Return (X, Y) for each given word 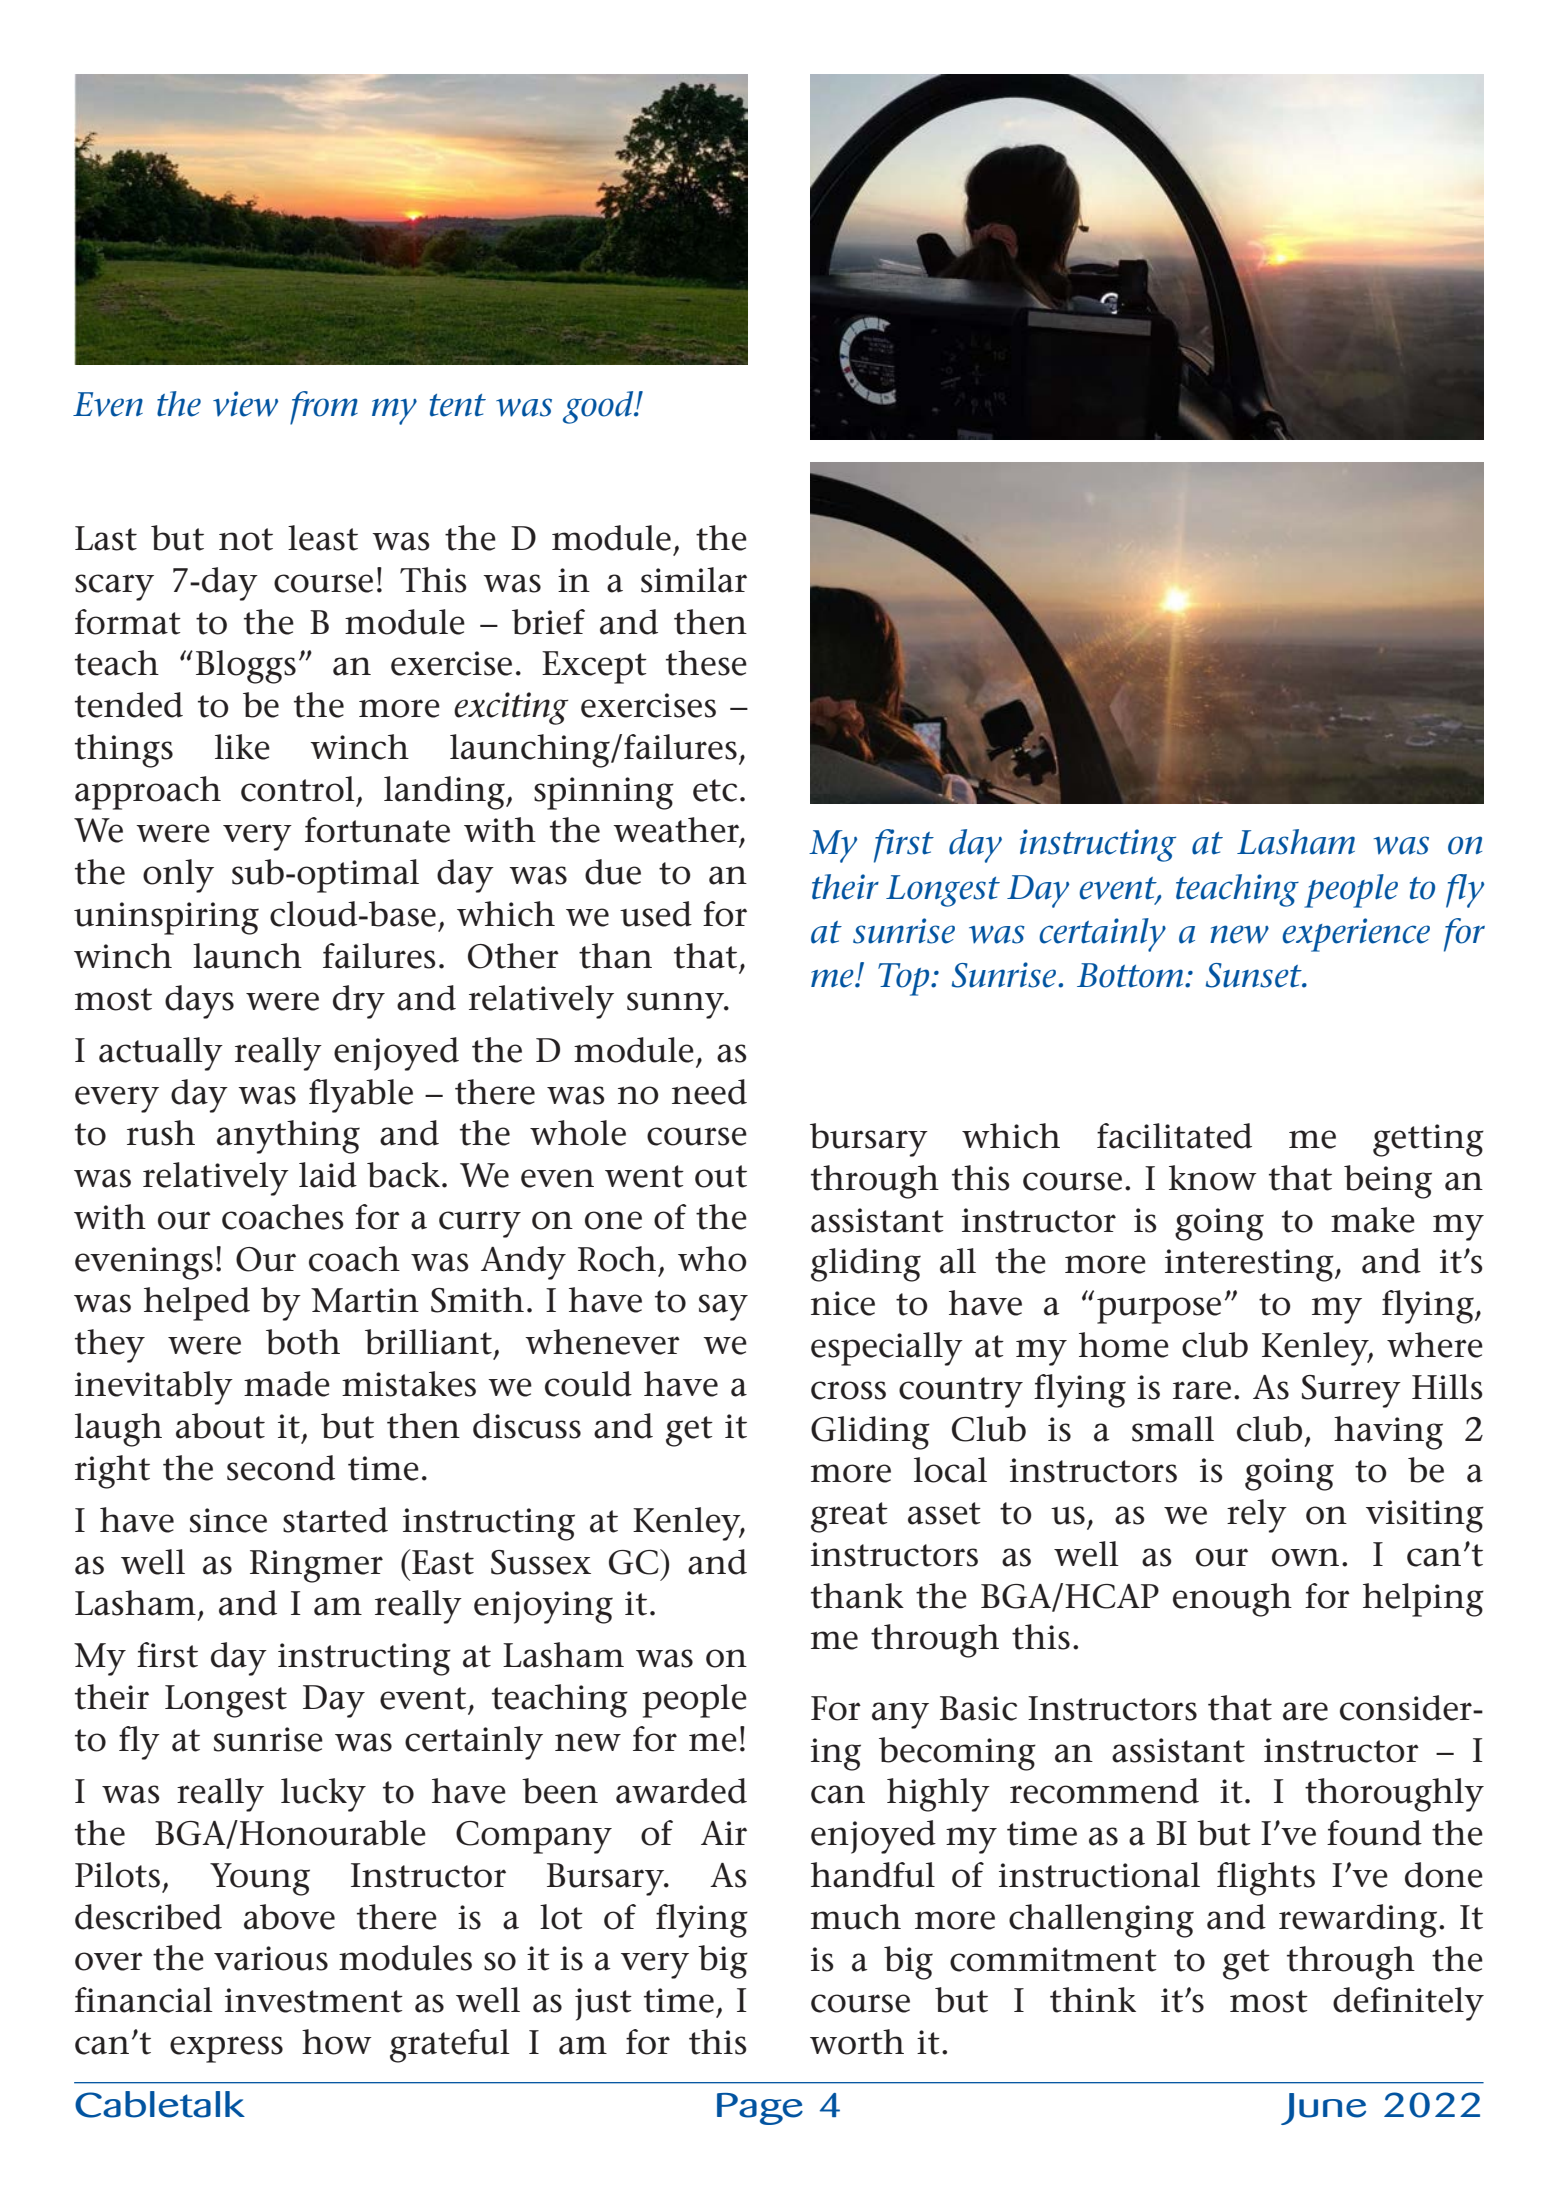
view (245, 404)
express (226, 2049)
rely (1257, 1516)
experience (1356, 935)
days (199, 1002)
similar (694, 580)
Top (905, 979)
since (228, 1520)
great (849, 1517)
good (599, 407)
